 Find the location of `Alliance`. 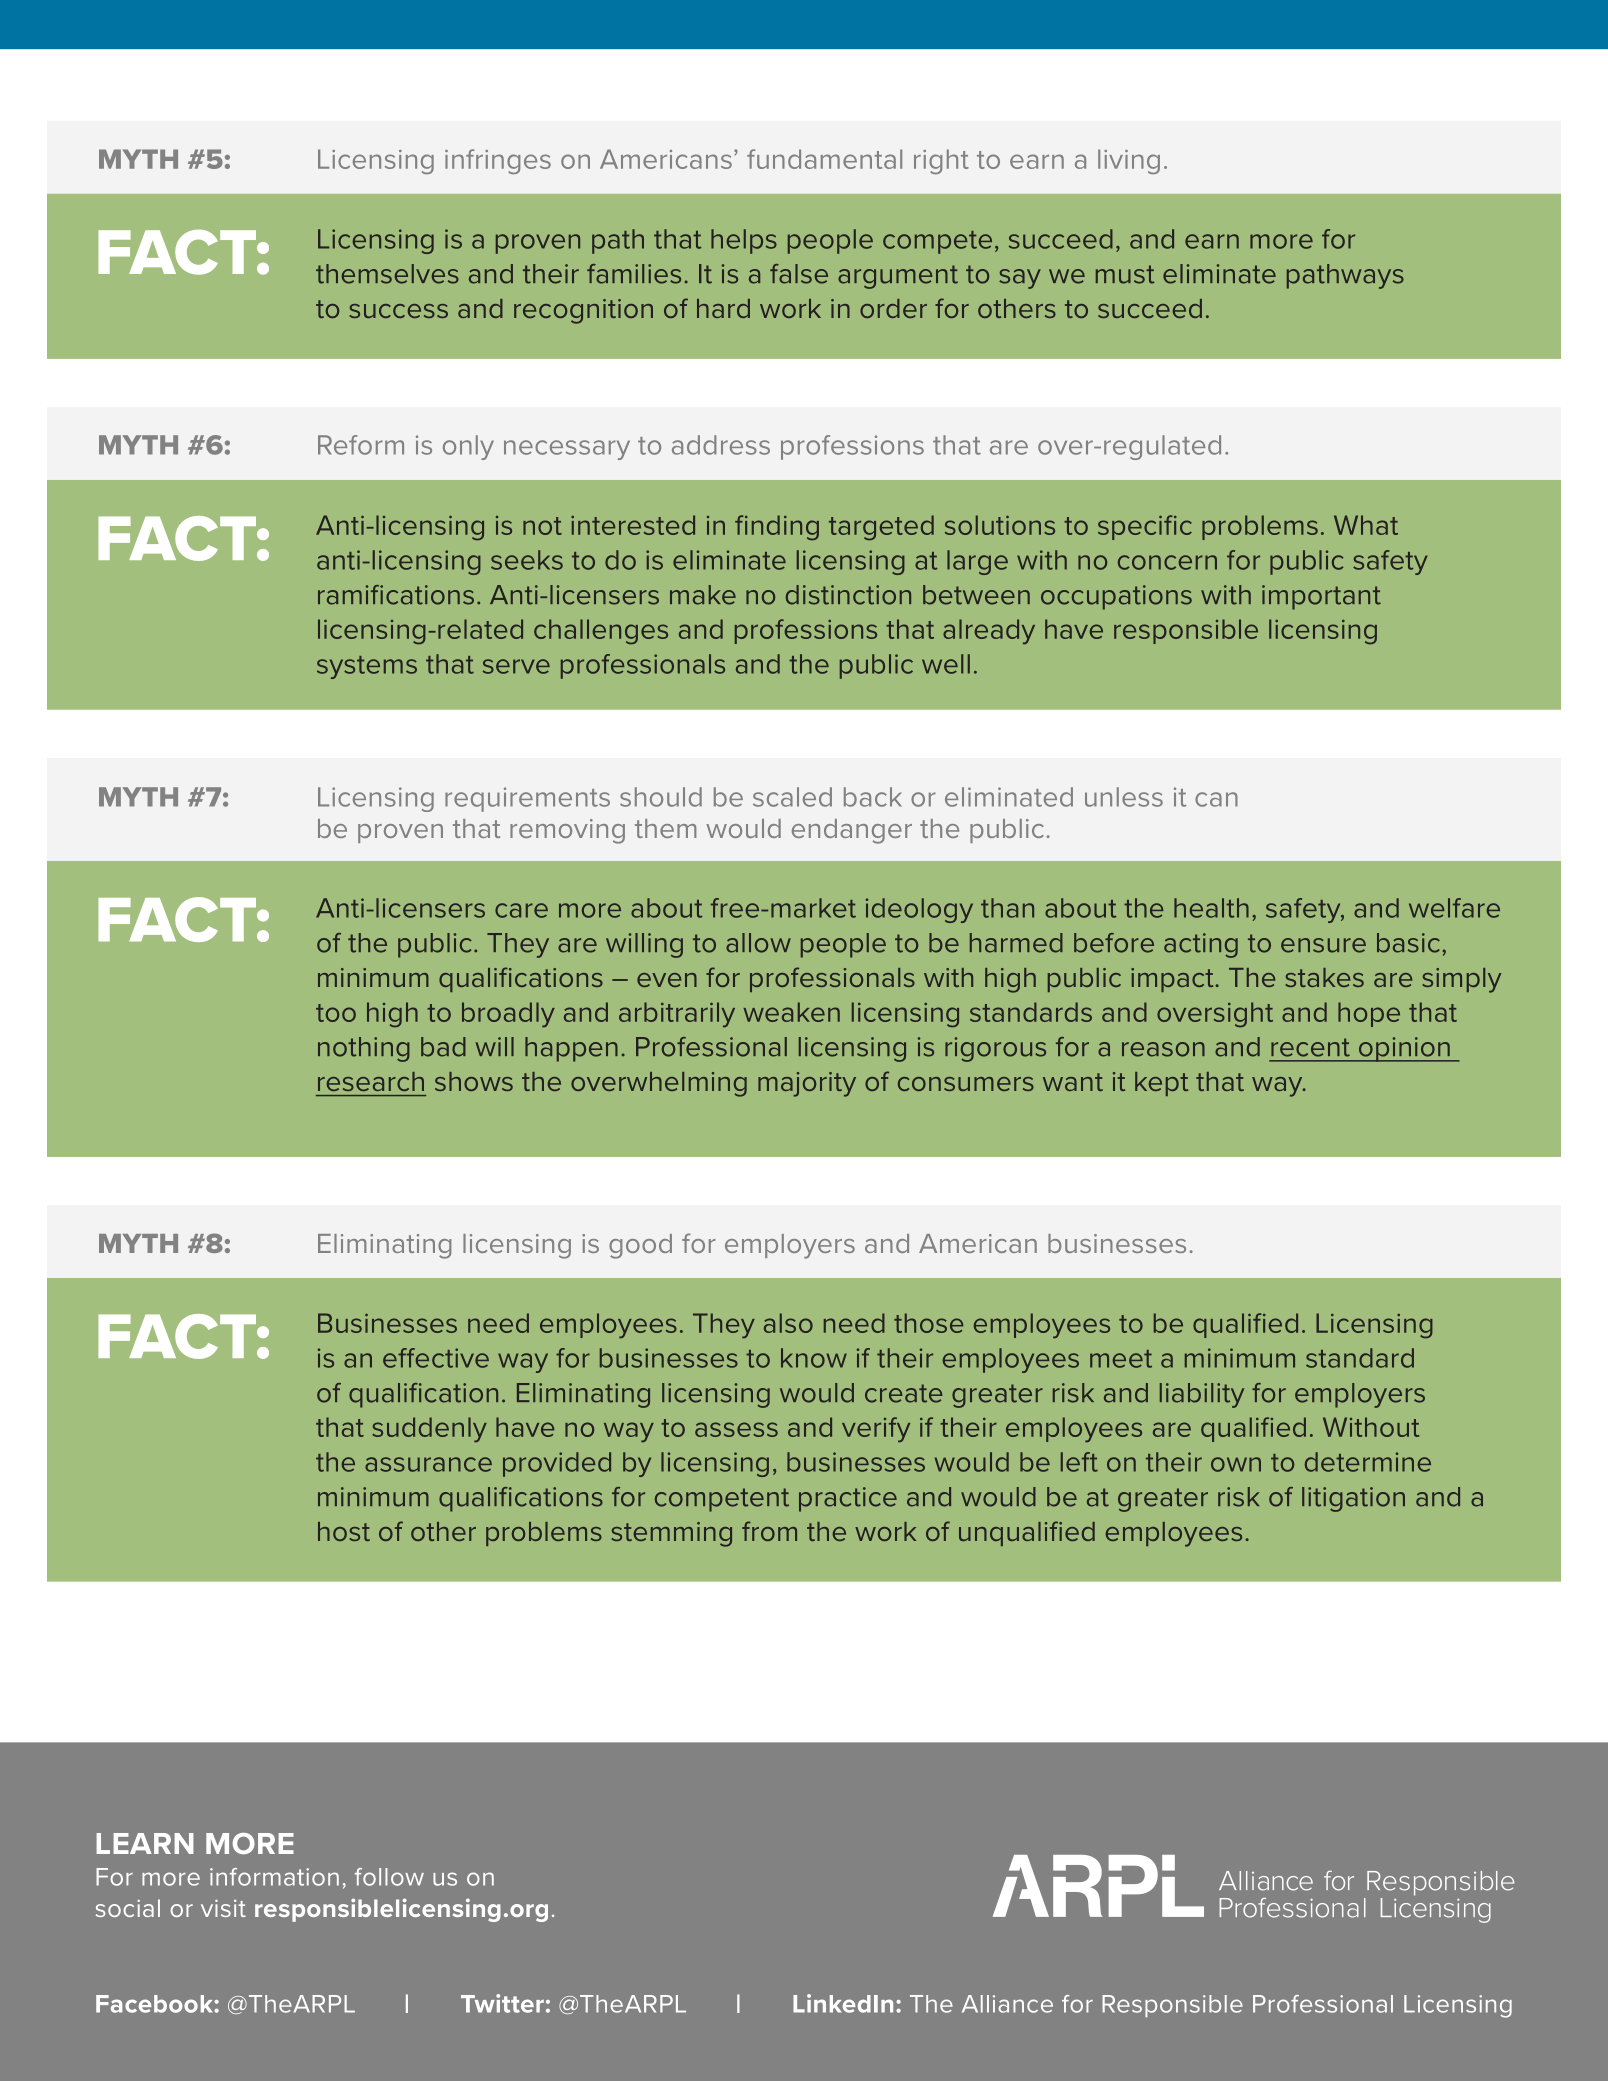

Alliance is located at coordinates (1007, 2004).
